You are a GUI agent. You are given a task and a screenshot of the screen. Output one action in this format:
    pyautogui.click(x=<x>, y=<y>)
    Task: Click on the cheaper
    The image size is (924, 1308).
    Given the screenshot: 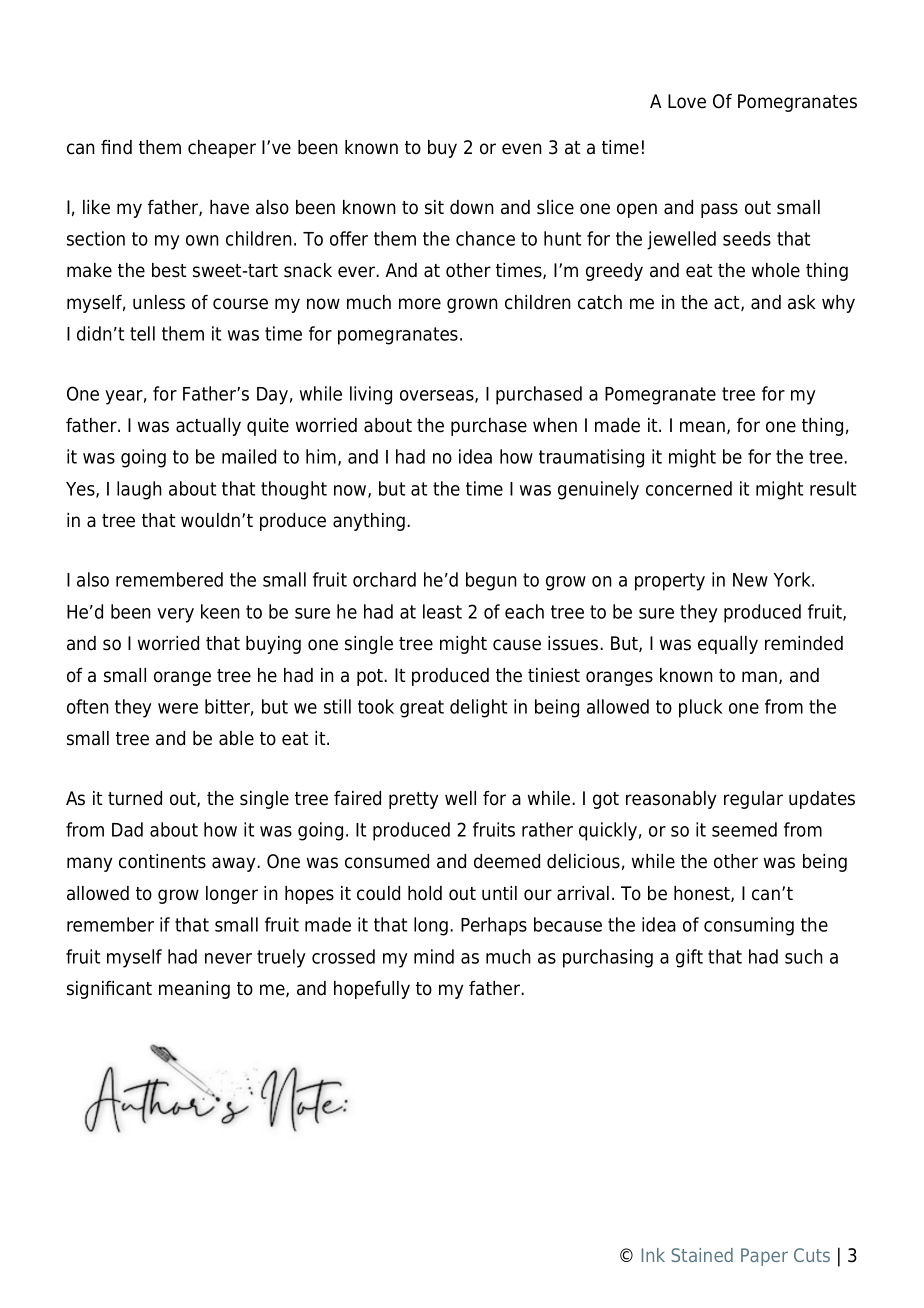 What is the action you would take?
    pyautogui.click(x=222, y=149)
